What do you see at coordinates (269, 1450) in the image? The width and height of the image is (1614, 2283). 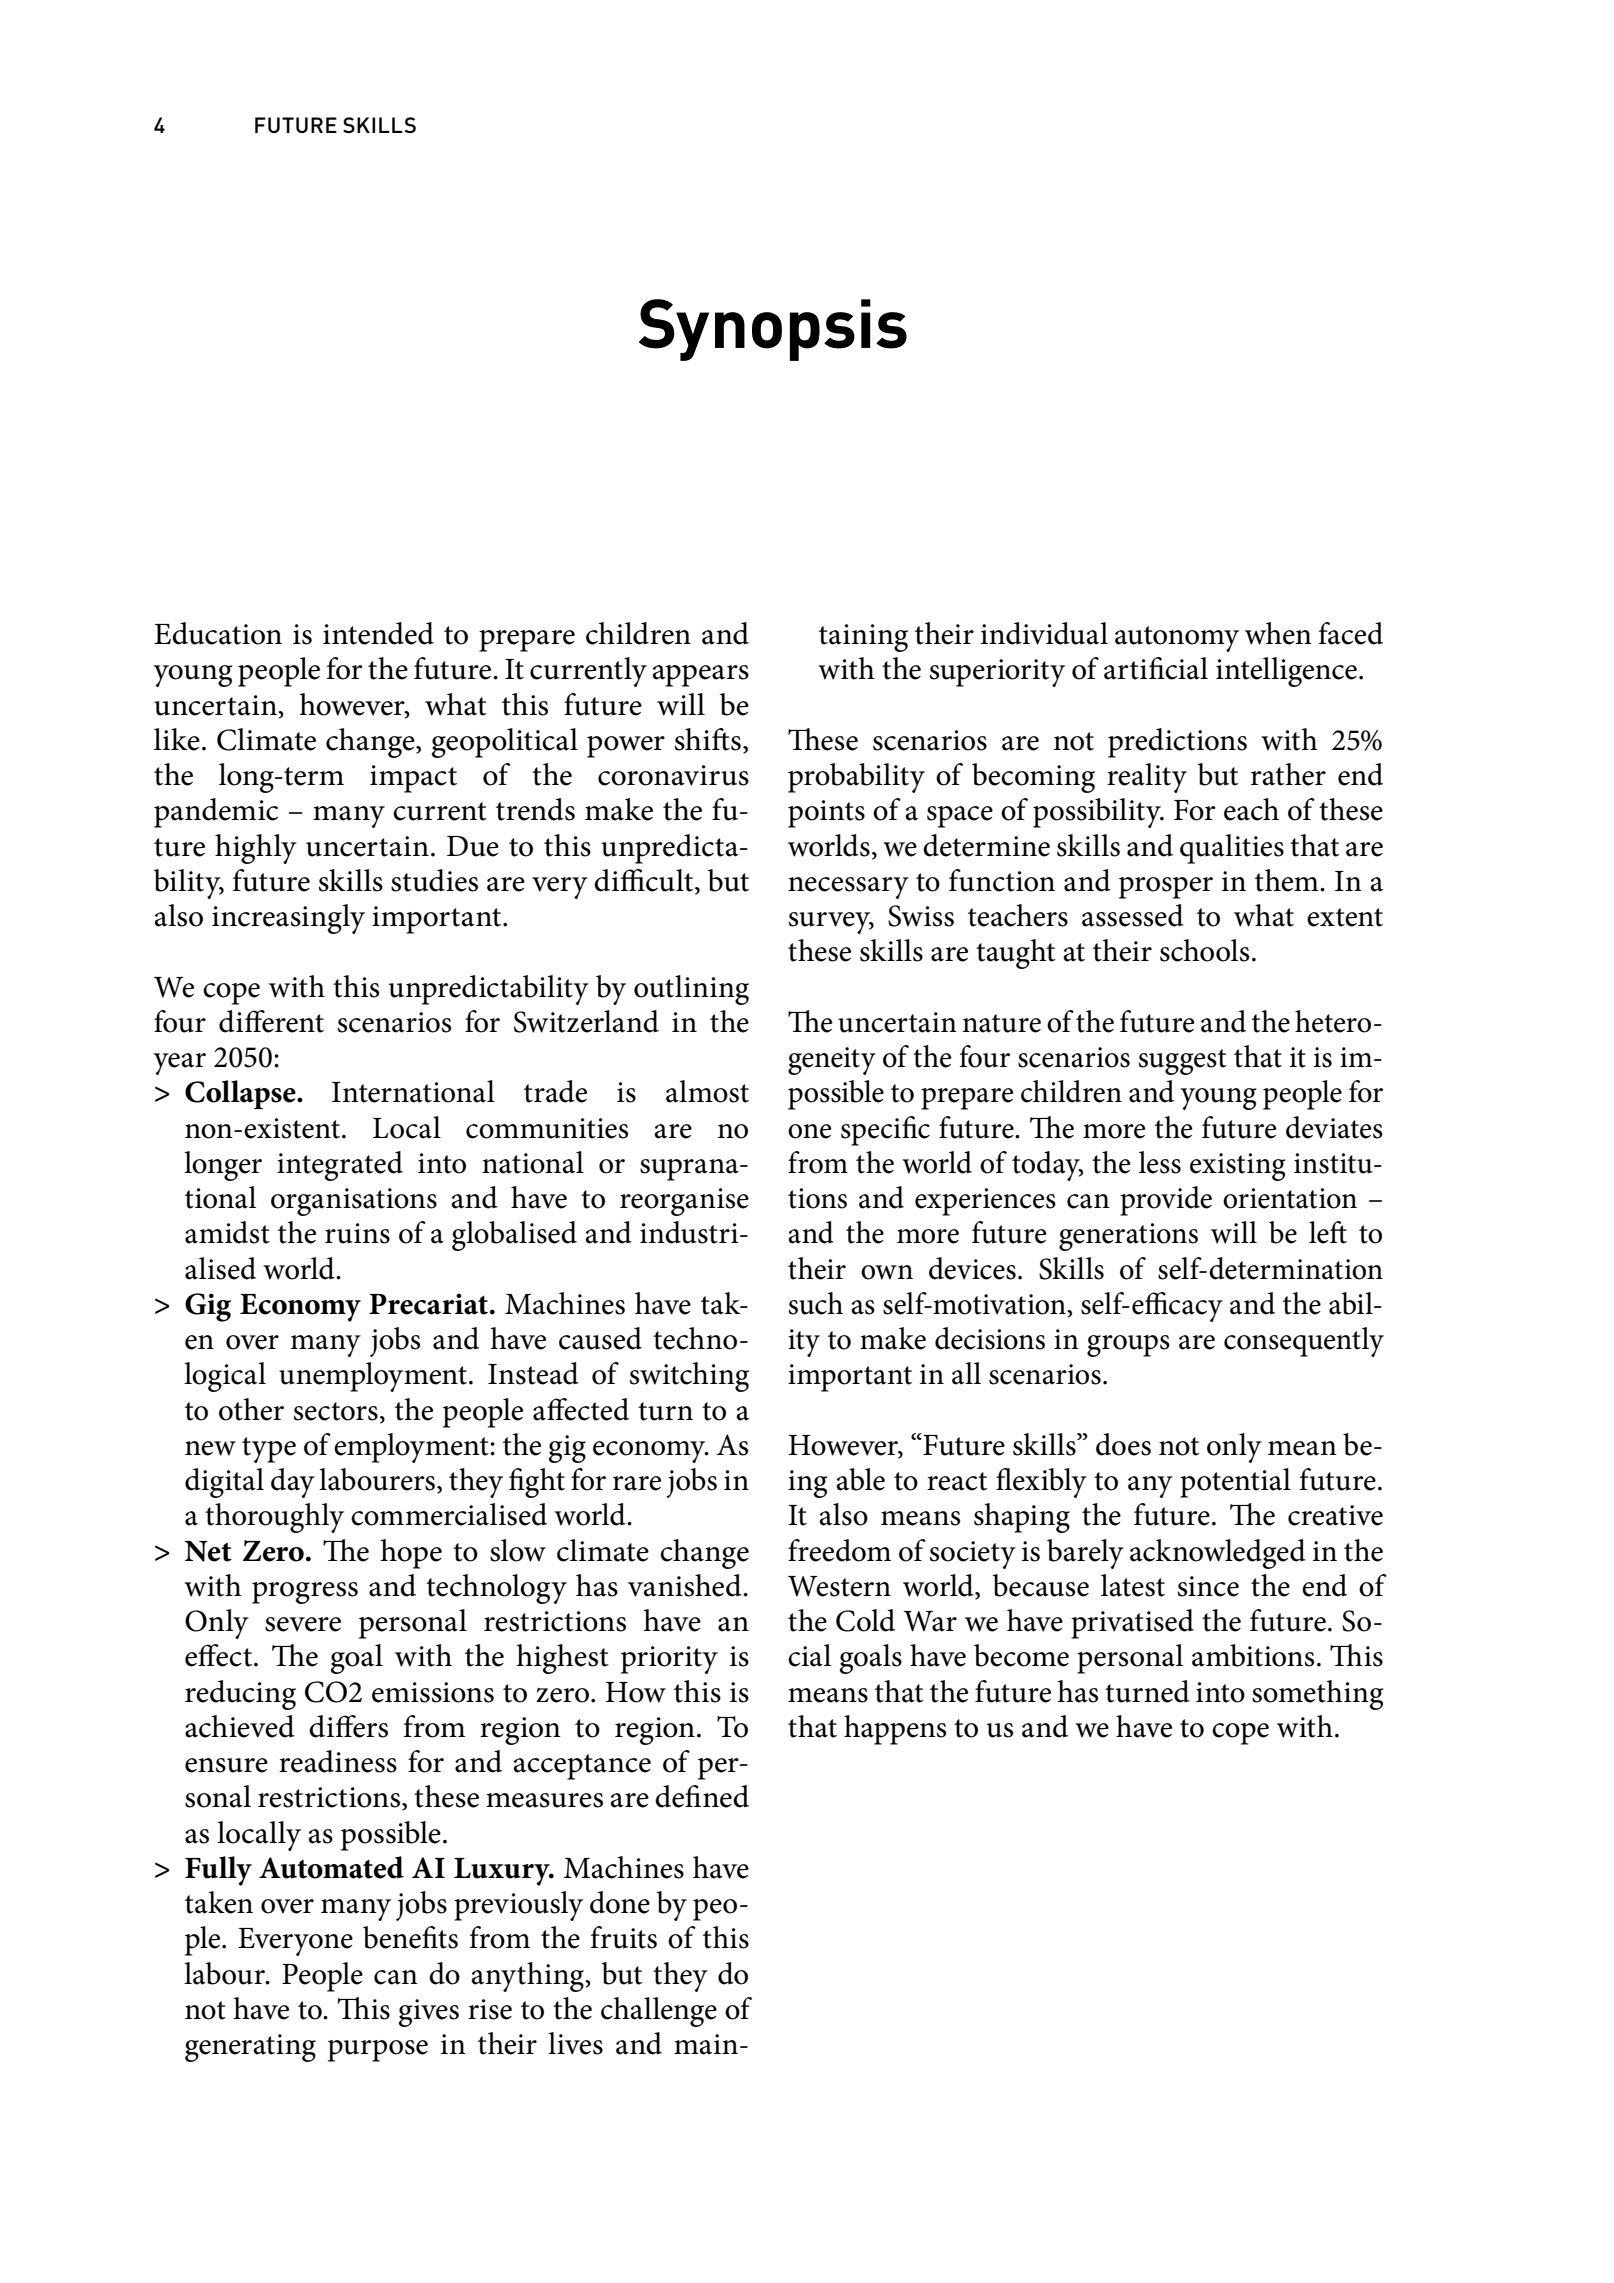 I see `type` at bounding box center [269, 1450].
